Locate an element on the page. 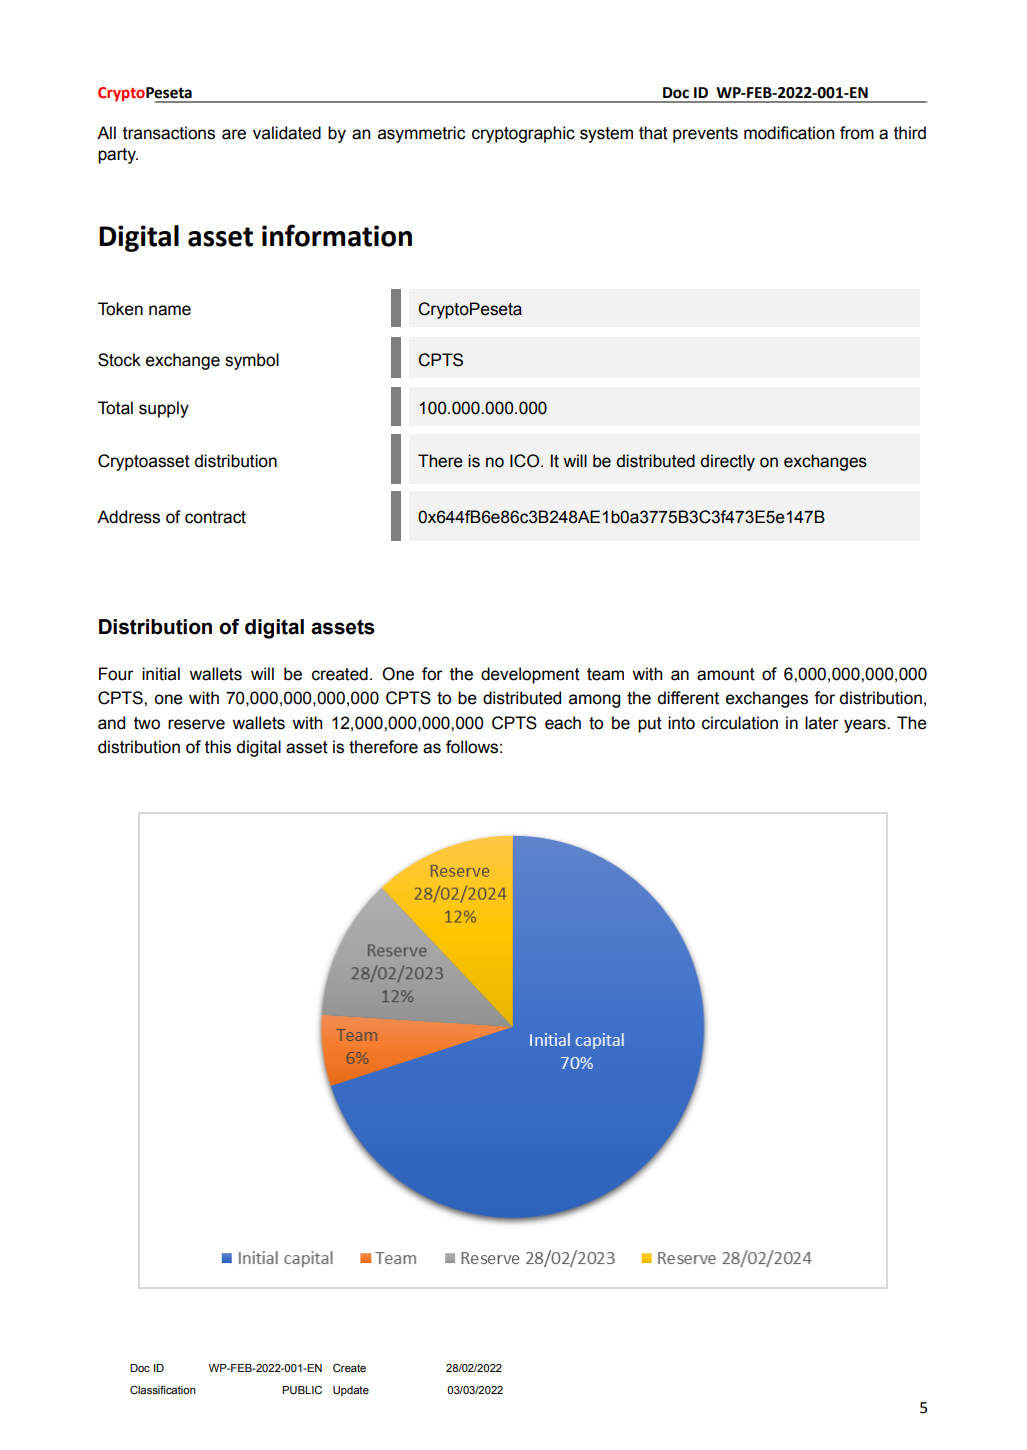  PUBLIC is located at coordinates (302, 1389).
